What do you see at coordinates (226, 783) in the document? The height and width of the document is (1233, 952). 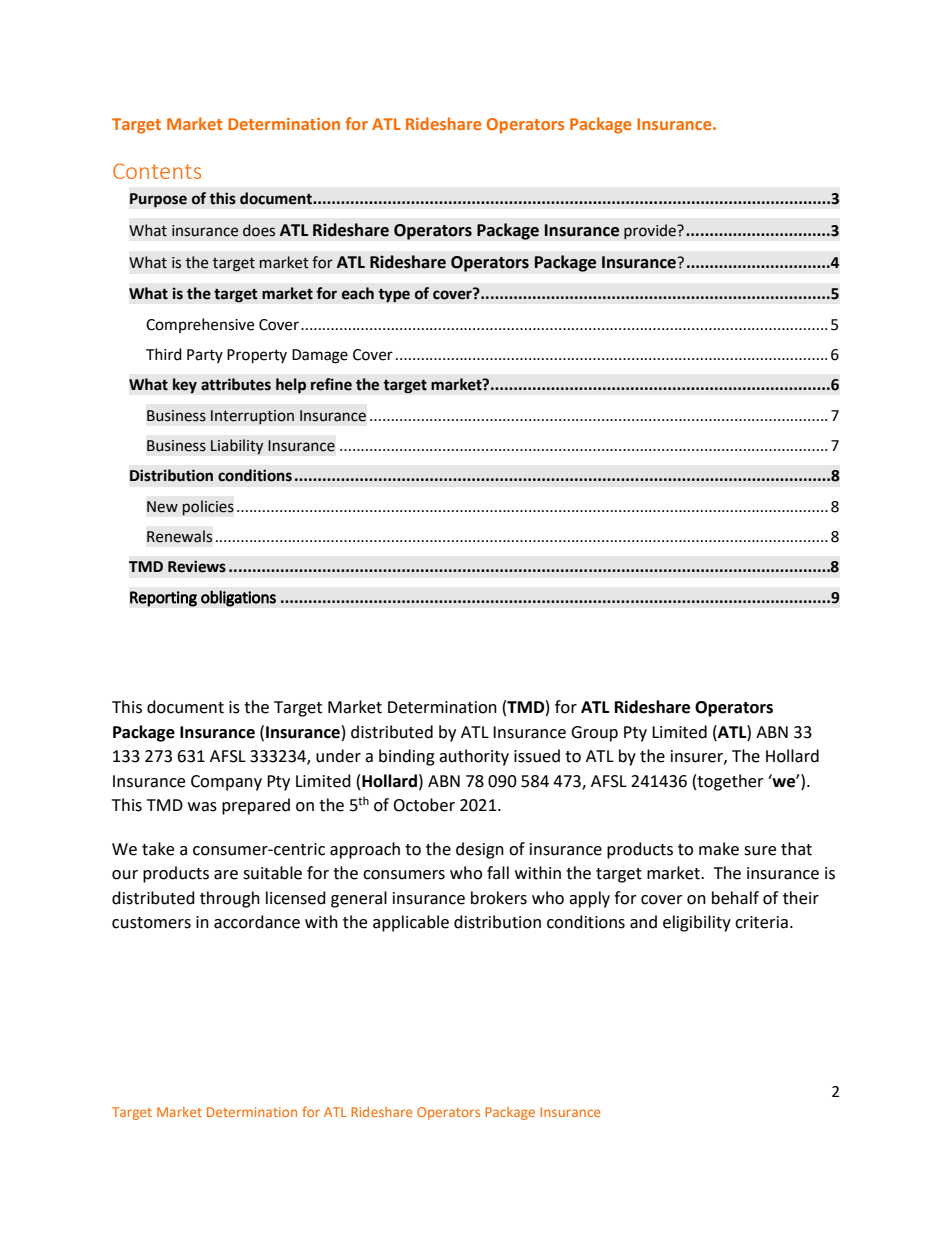 I see `Company` at bounding box center [226, 783].
